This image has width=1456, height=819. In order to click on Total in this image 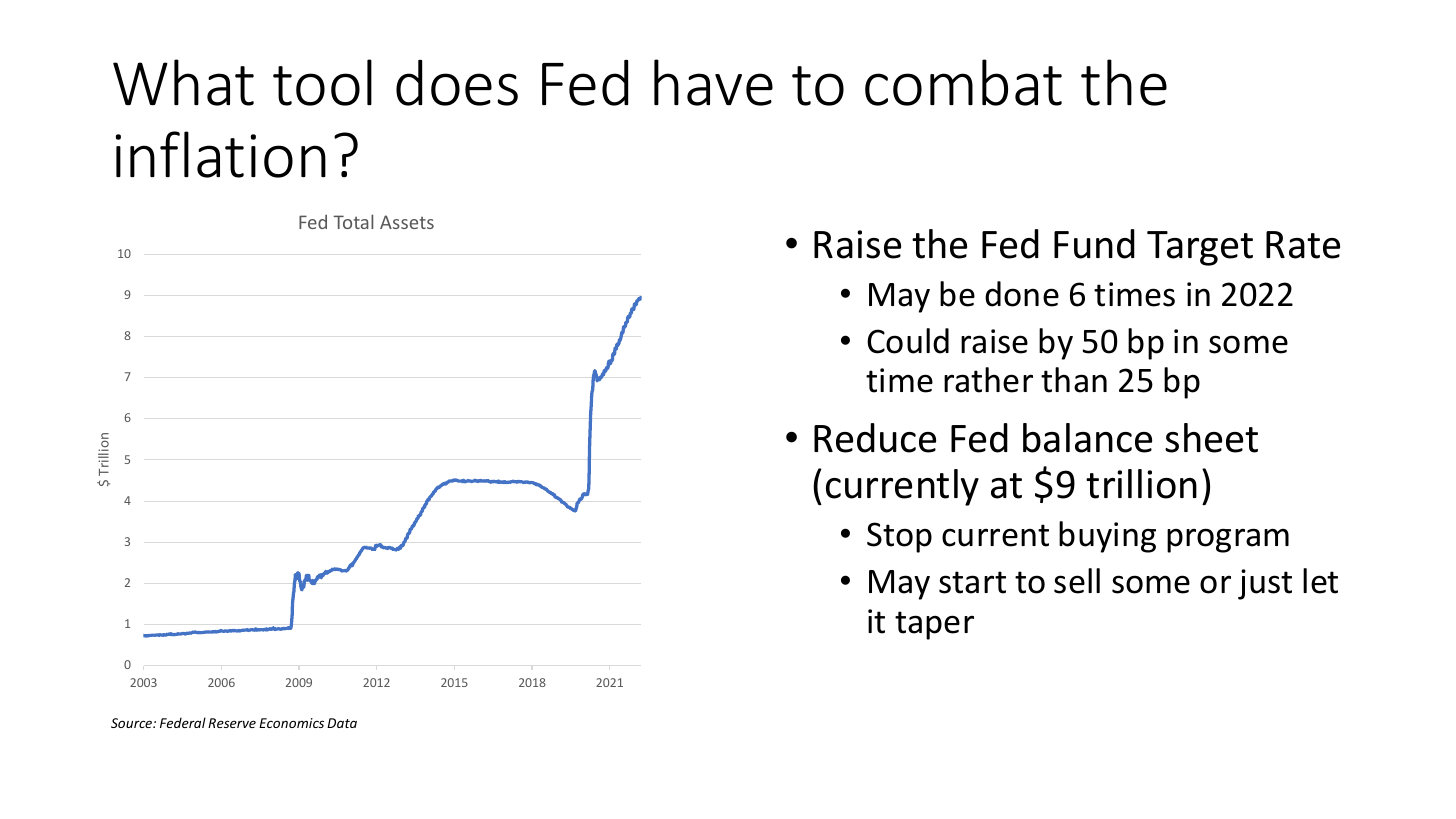, I will do `click(353, 221)`.
